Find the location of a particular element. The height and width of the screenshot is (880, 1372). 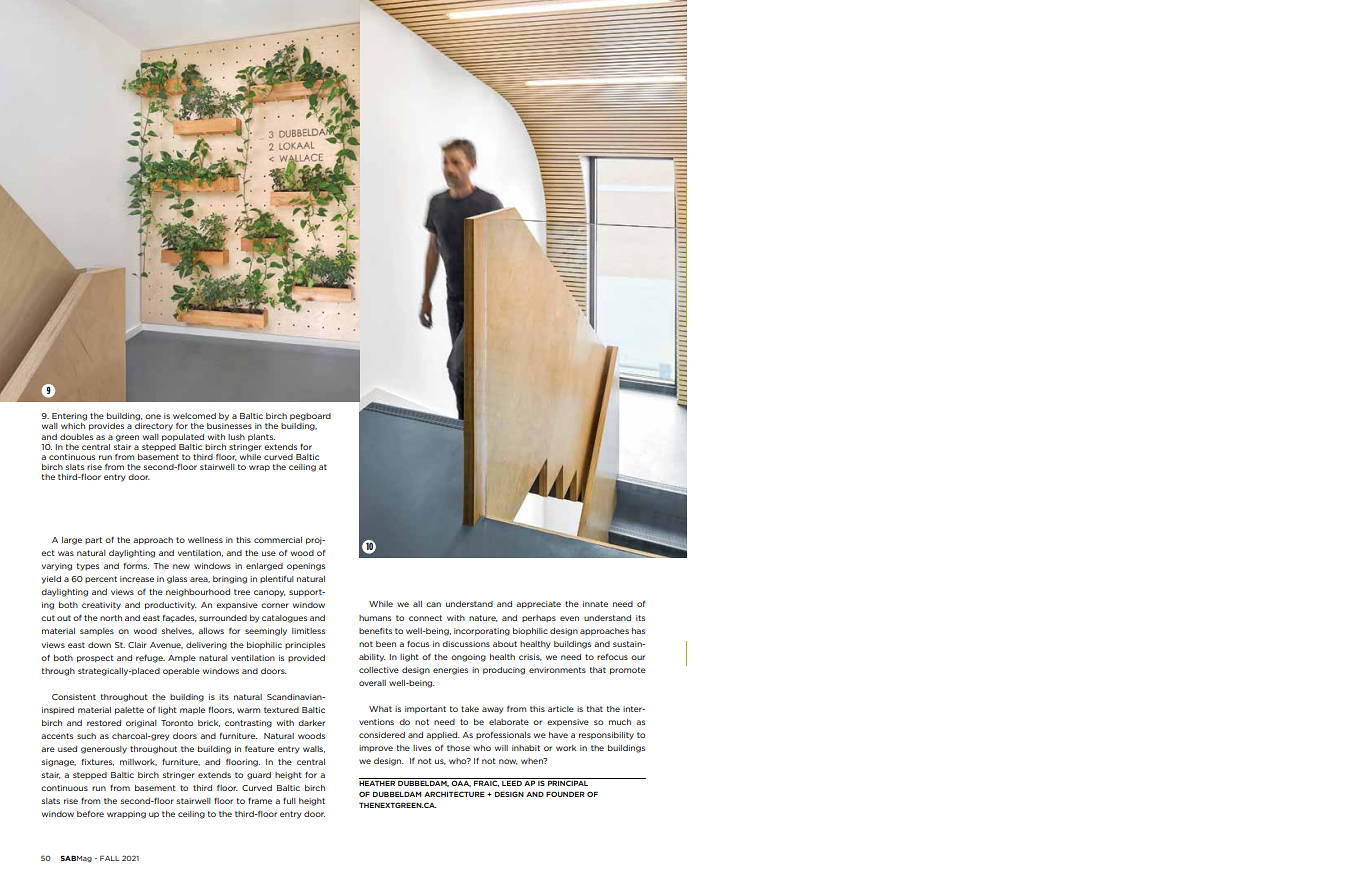

openings is located at coordinates (306, 567).
